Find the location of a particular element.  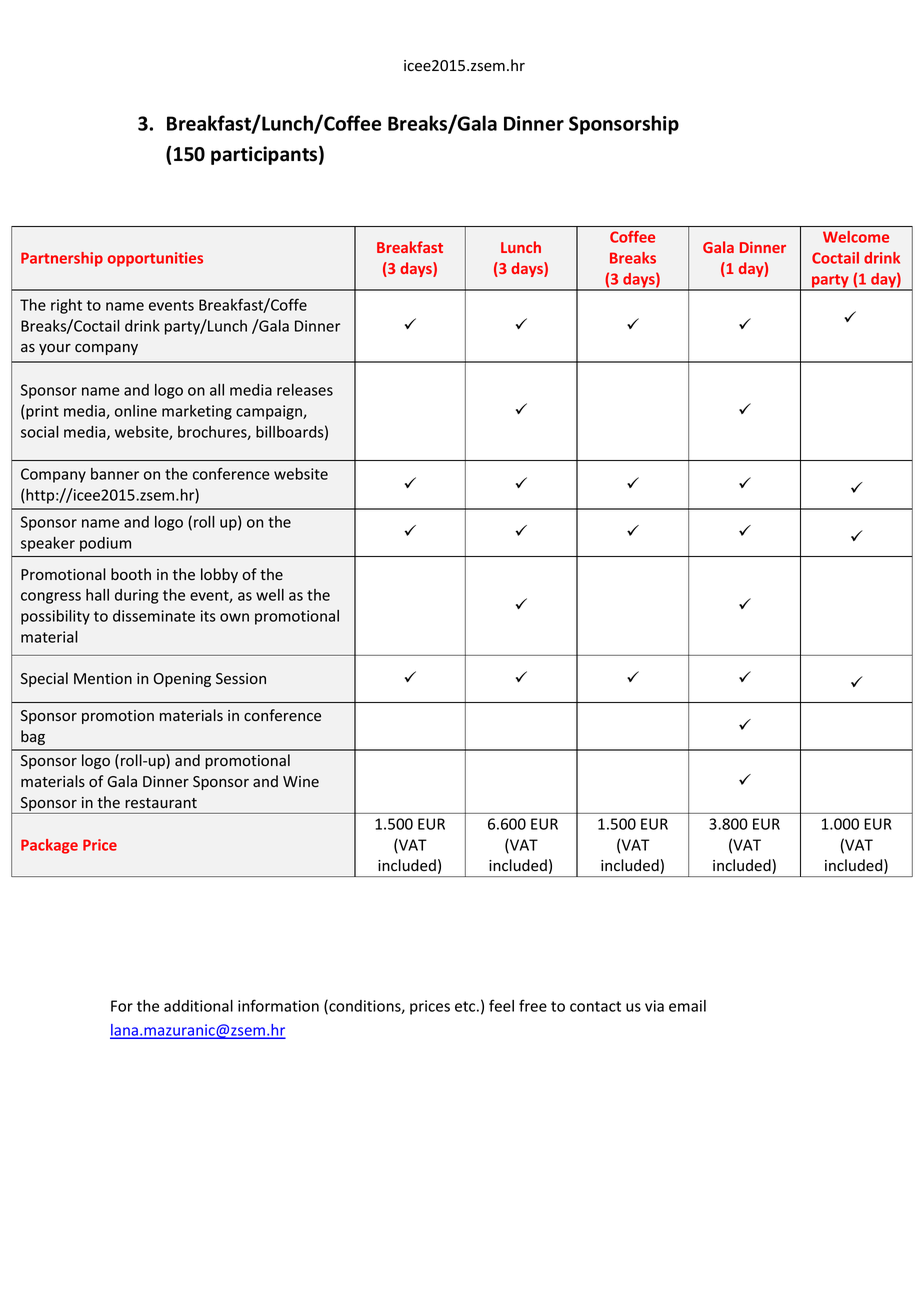

feel is located at coordinates (501, 1005).
